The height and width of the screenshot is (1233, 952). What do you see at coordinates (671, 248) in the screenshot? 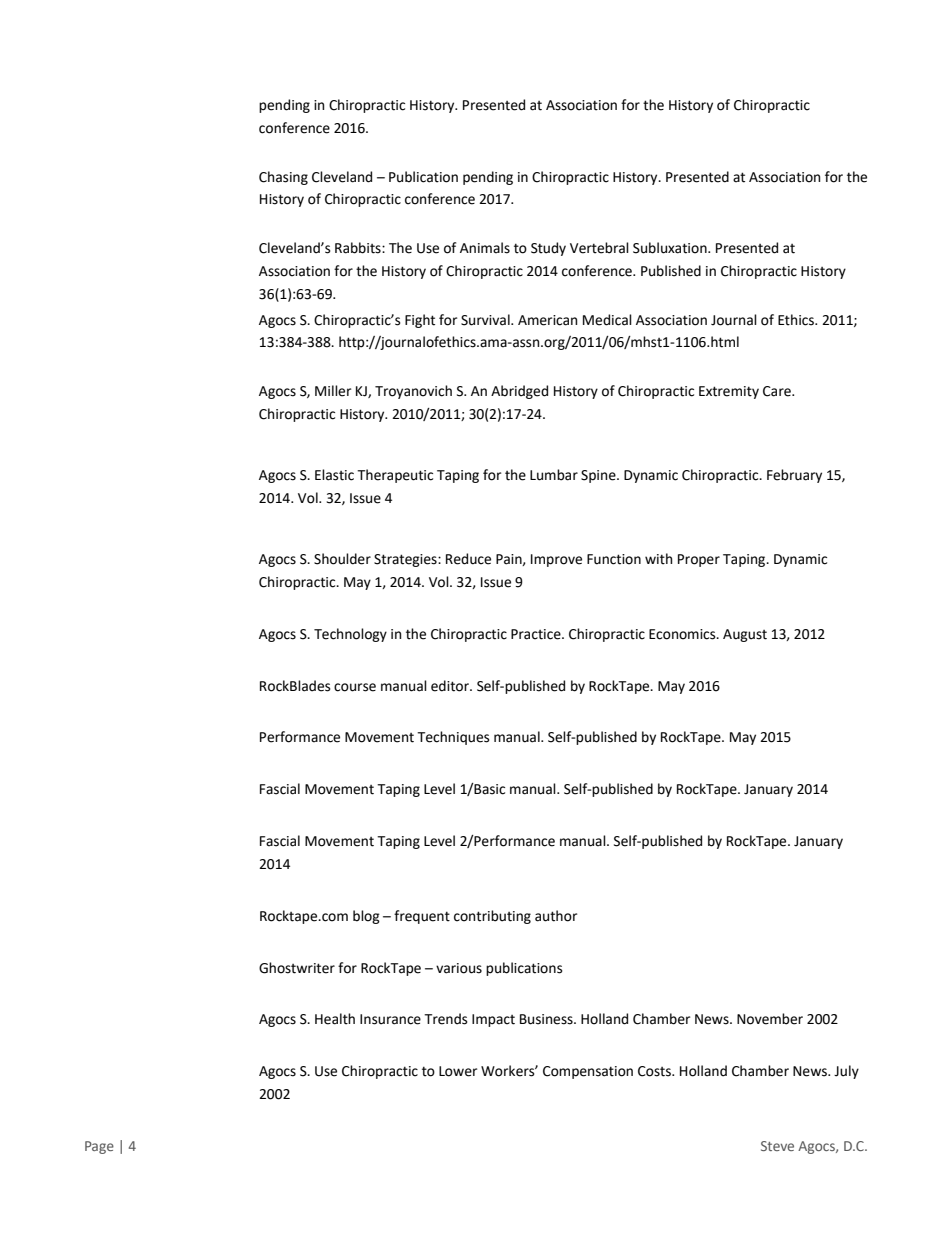
I see `Subluxation` at bounding box center [671, 248].
